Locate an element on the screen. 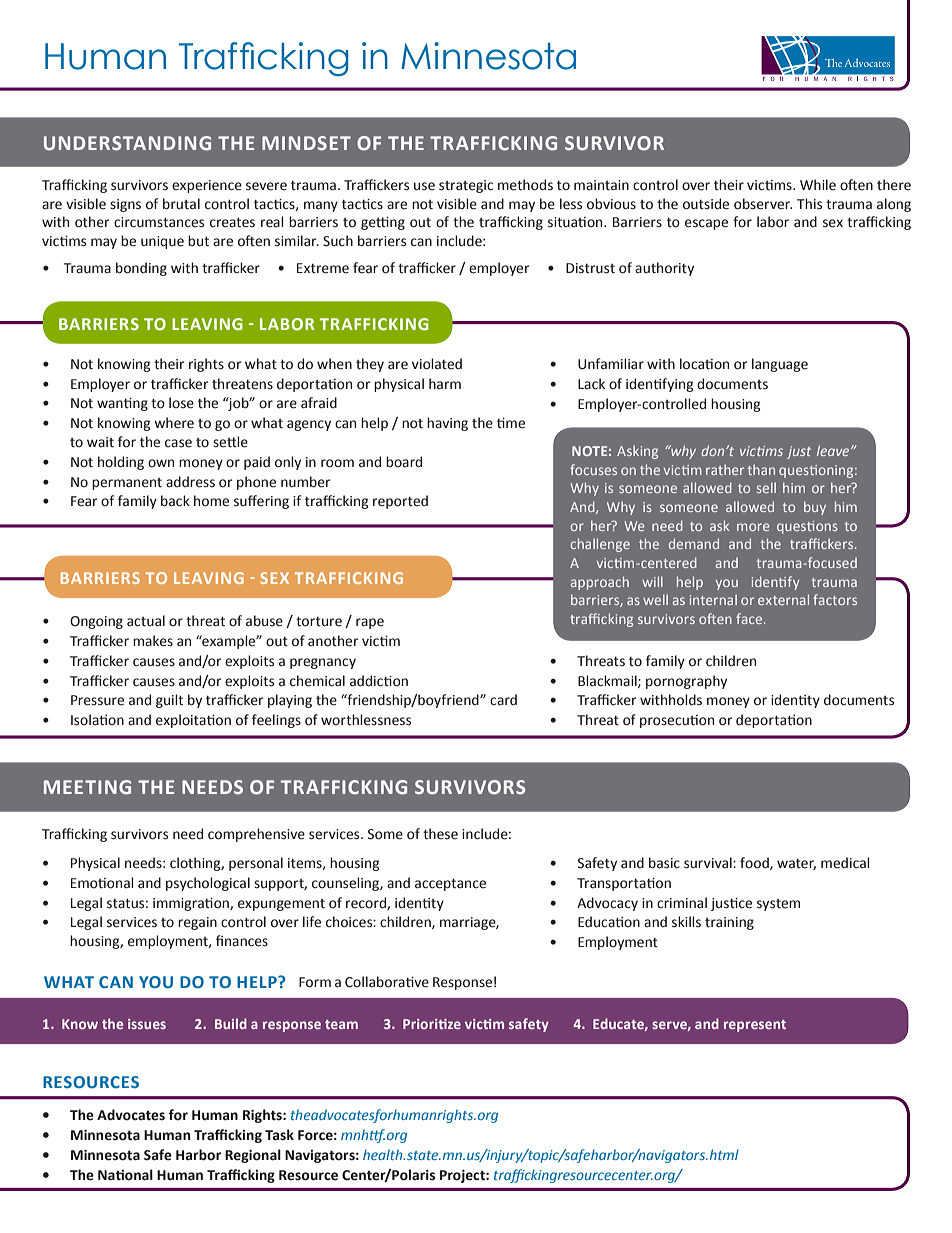 The height and width of the screenshot is (1233, 952). strategic is located at coordinates (466, 186).
